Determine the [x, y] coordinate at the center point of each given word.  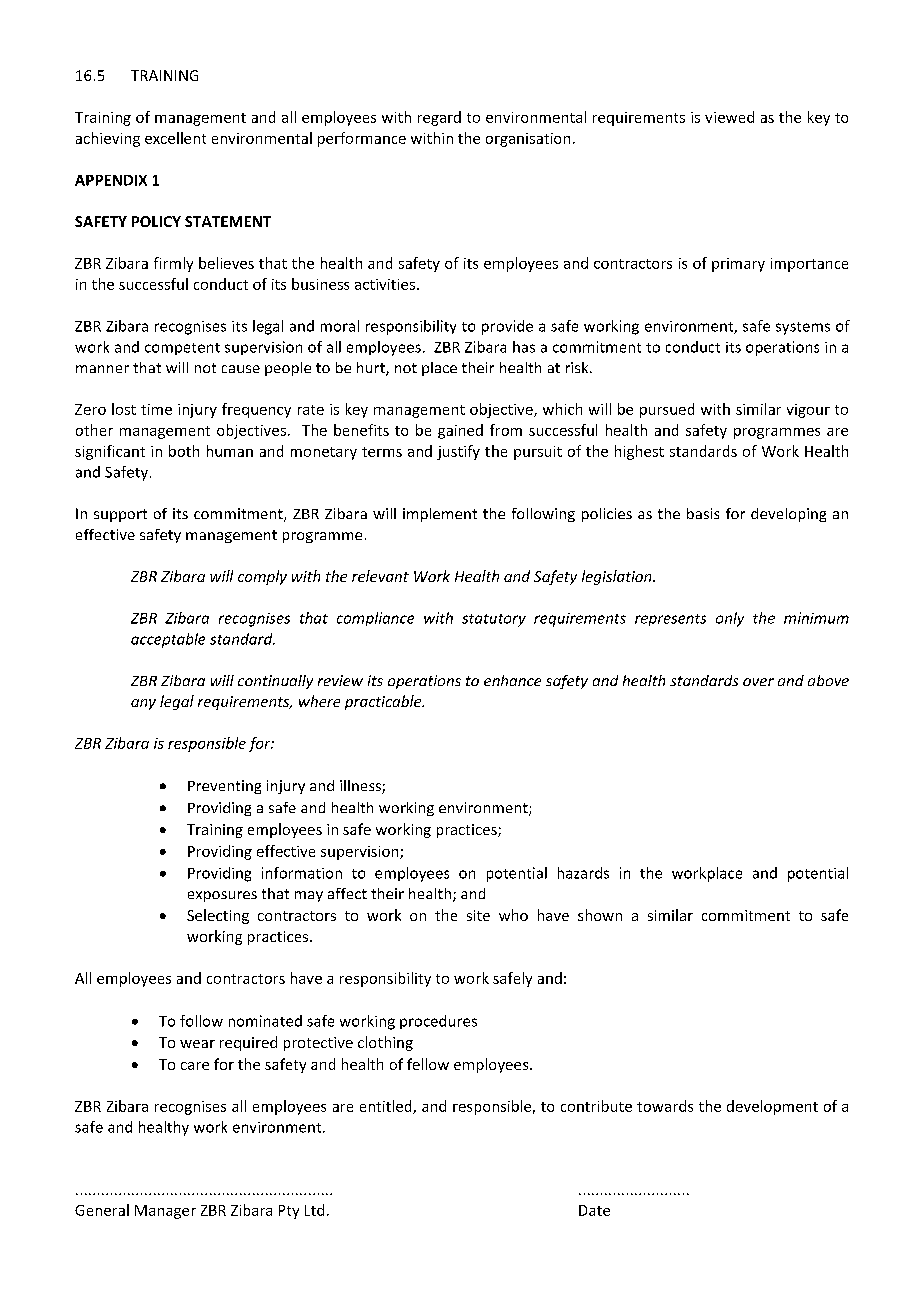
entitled [387, 1107]
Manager [165, 1212]
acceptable [168, 640]
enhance [512, 680]
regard [439, 118]
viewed [729, 117]
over [758, 682]
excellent [175, 138]
